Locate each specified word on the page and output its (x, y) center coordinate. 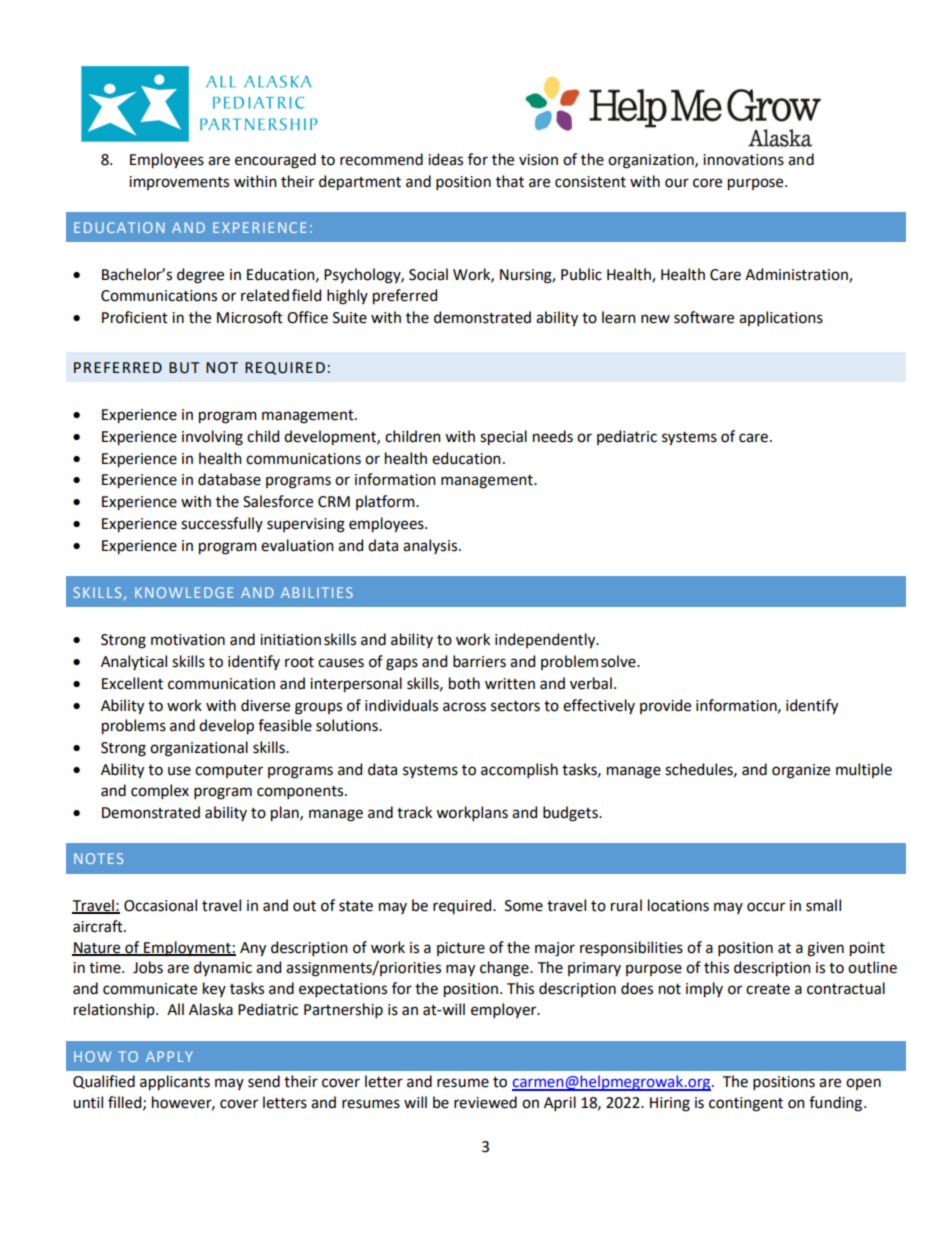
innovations (743, 160)
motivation (188, 640)
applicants (175, 1083)
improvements (179, 183)
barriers (479, 661)
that (510, 181)
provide (665, 706)
